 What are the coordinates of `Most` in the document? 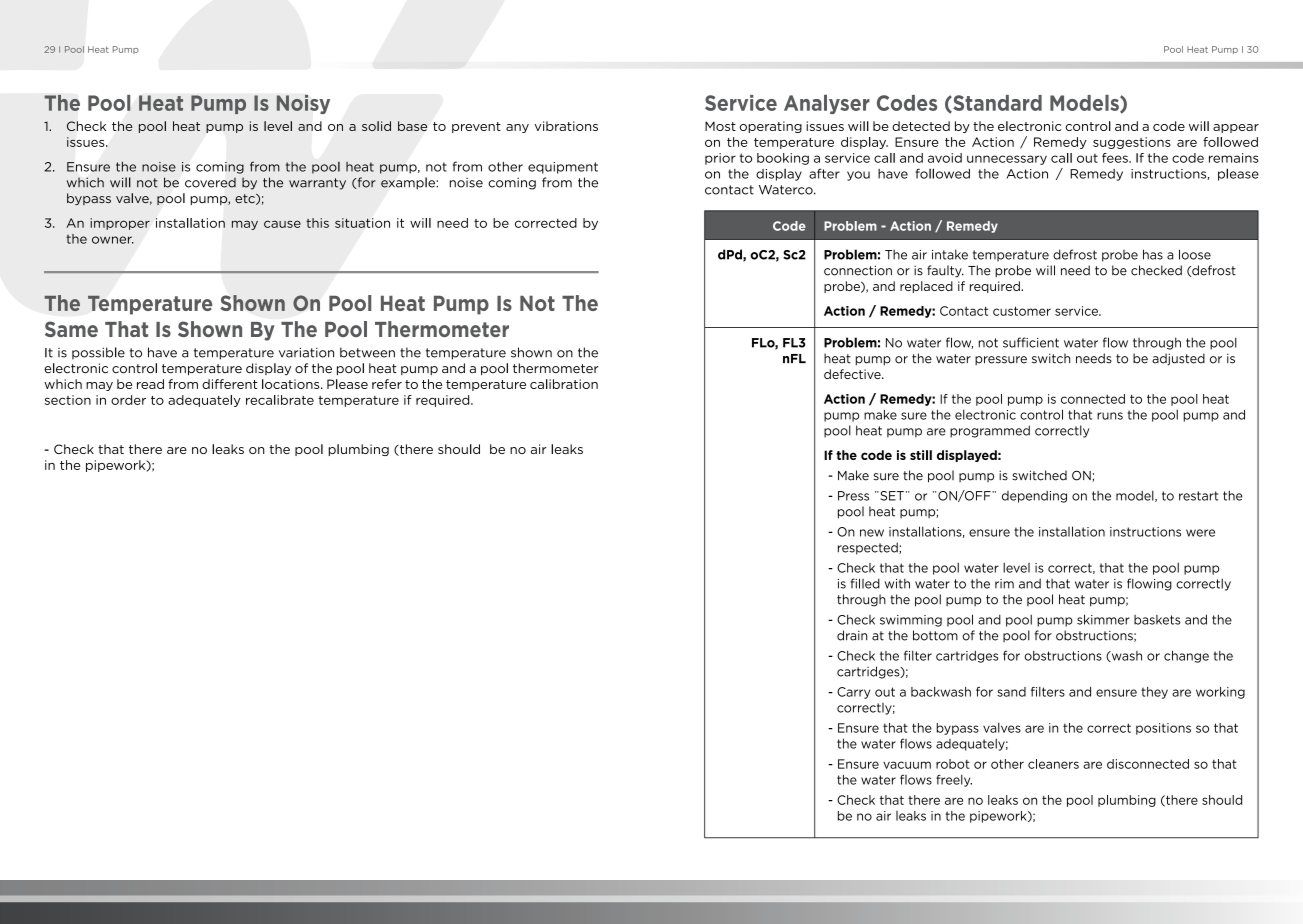 It's located at (720, 126).
